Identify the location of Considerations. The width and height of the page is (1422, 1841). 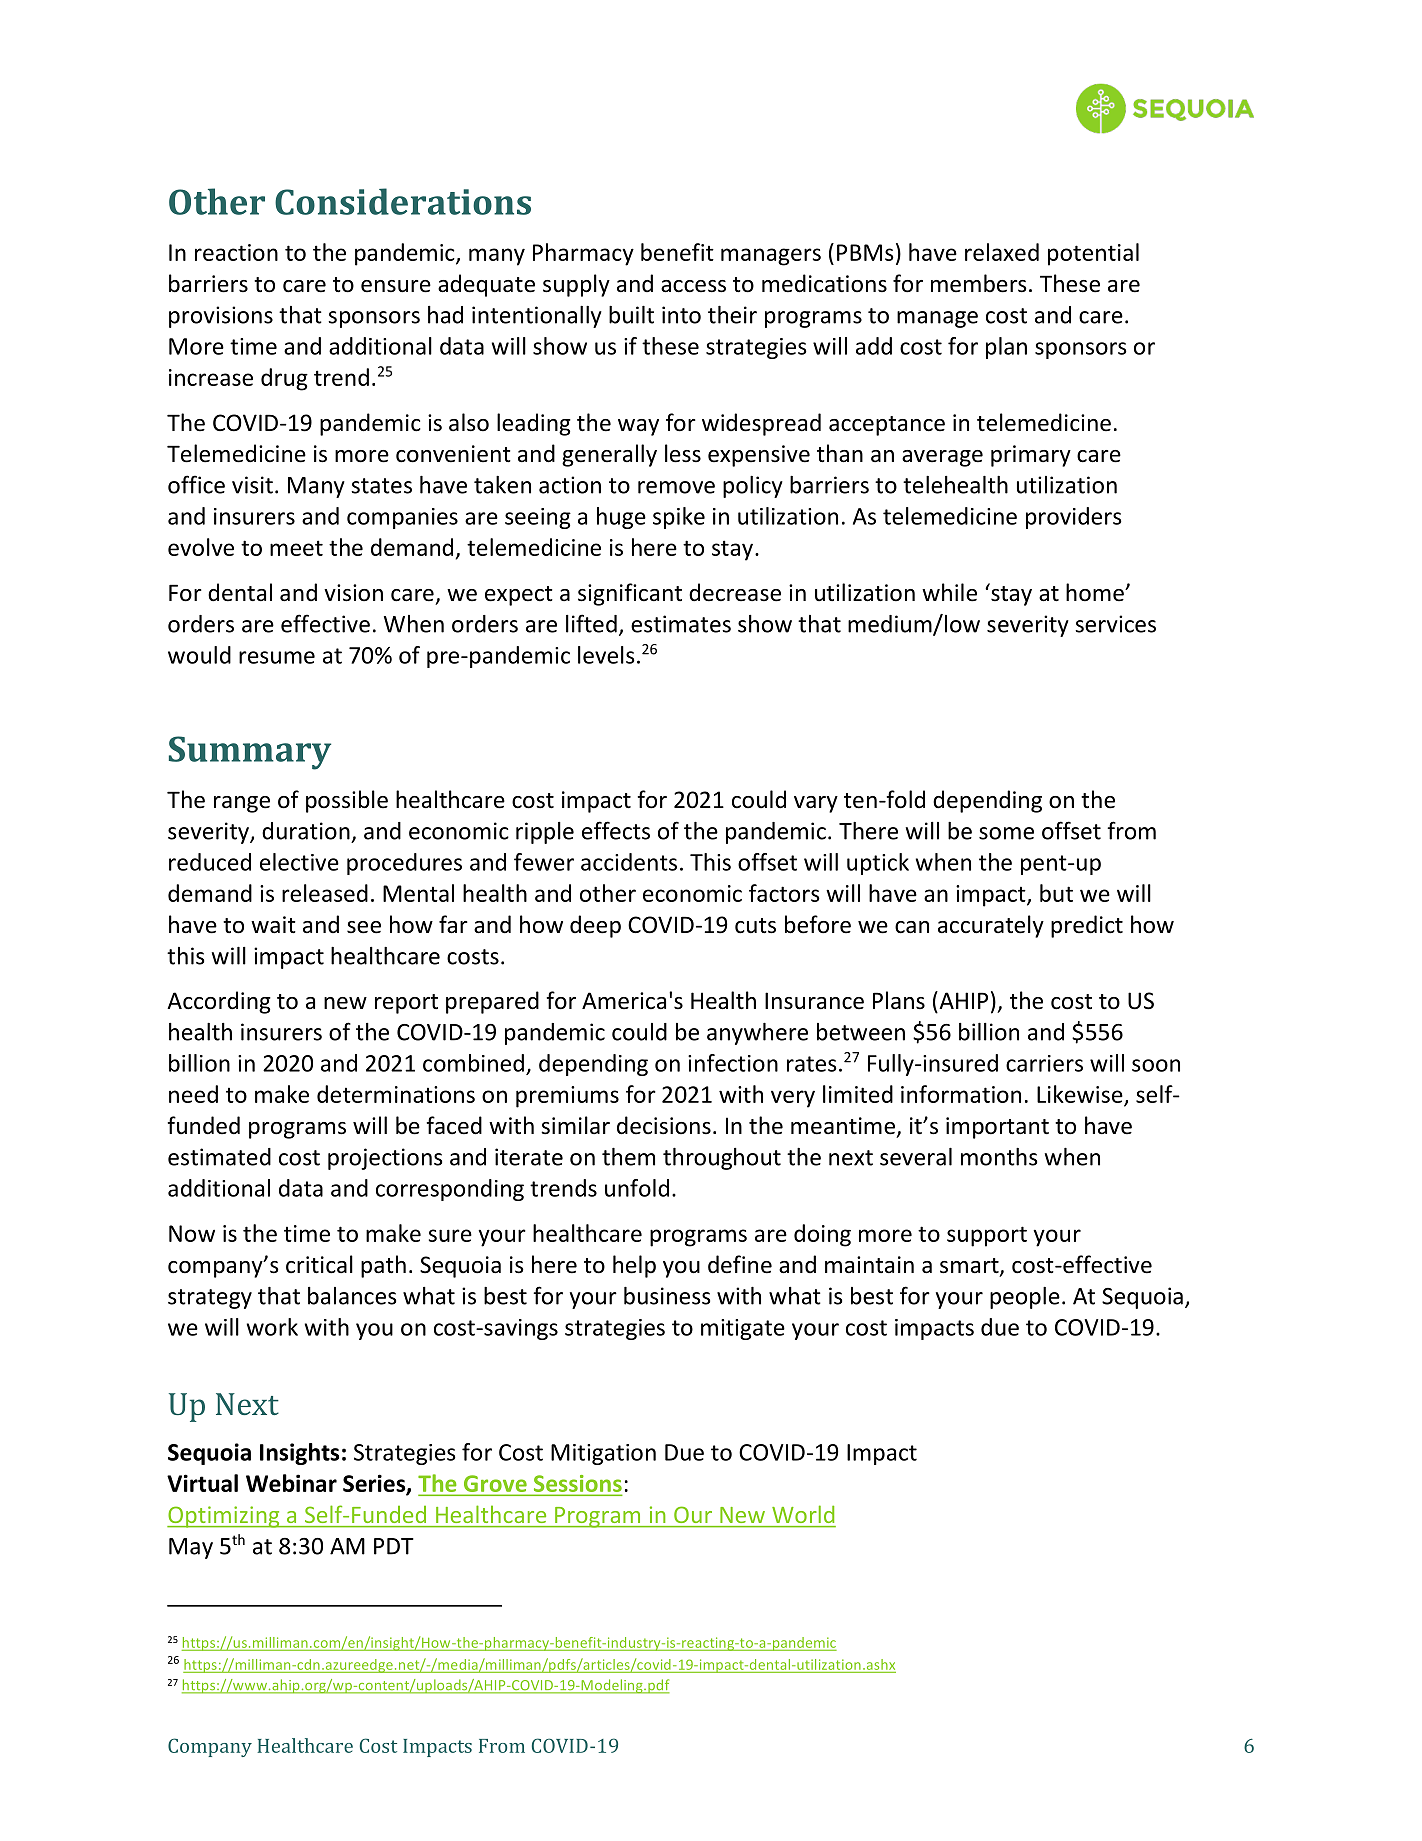
(403, 201).
